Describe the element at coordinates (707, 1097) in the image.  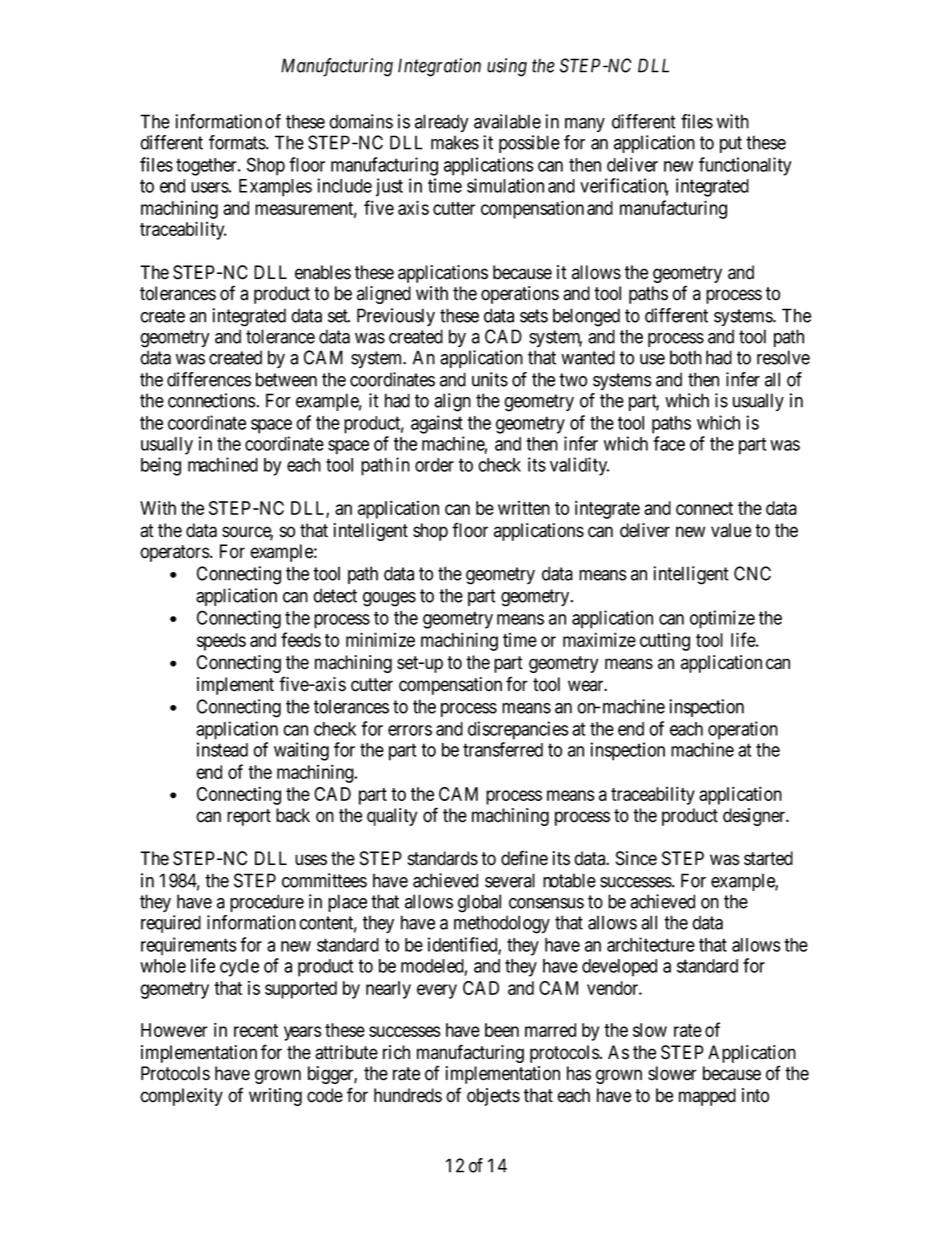
I see `mapped` at that location.
